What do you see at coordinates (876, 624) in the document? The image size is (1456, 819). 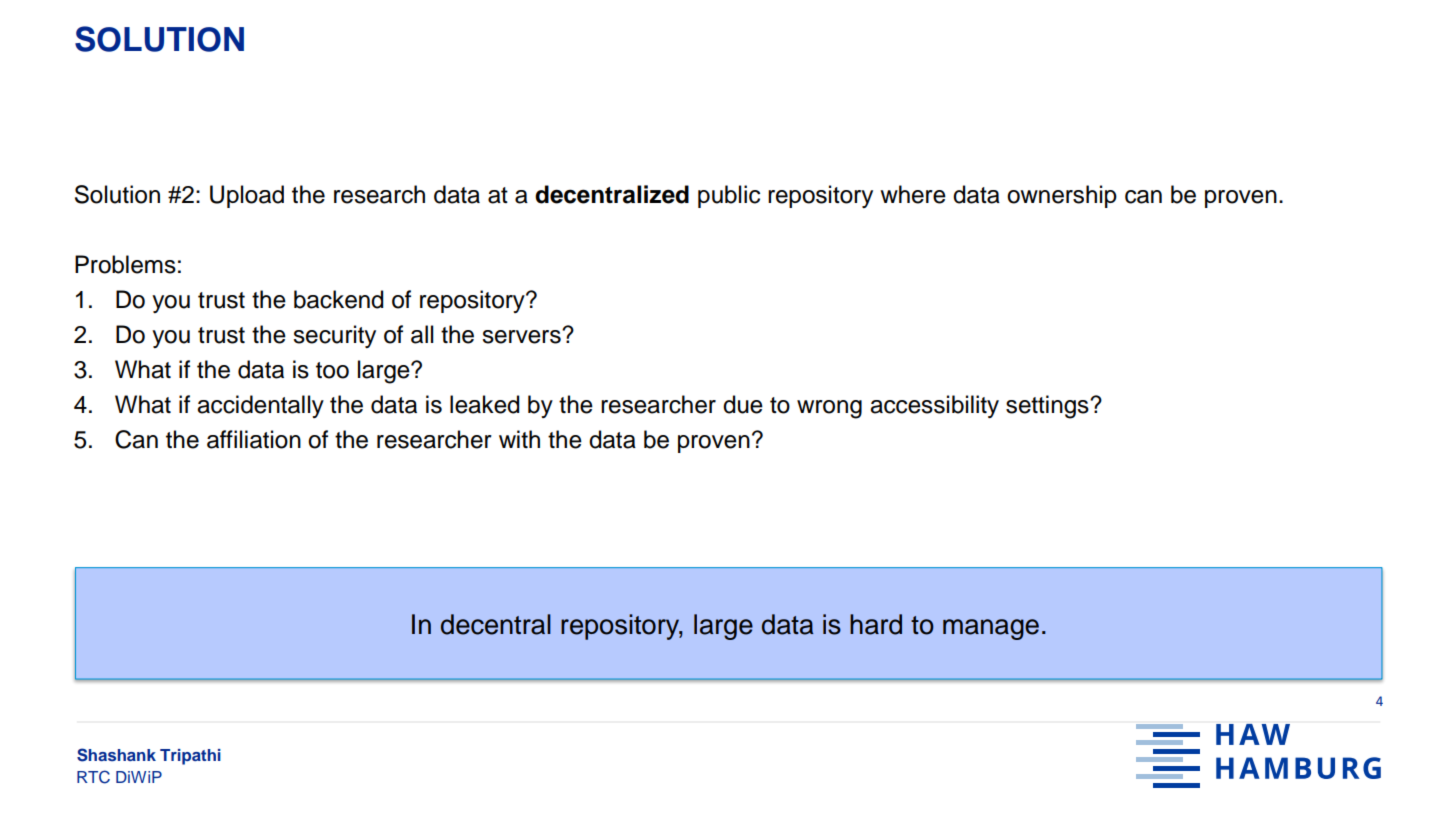 I see `hard` at bounding box center [876, 624].
